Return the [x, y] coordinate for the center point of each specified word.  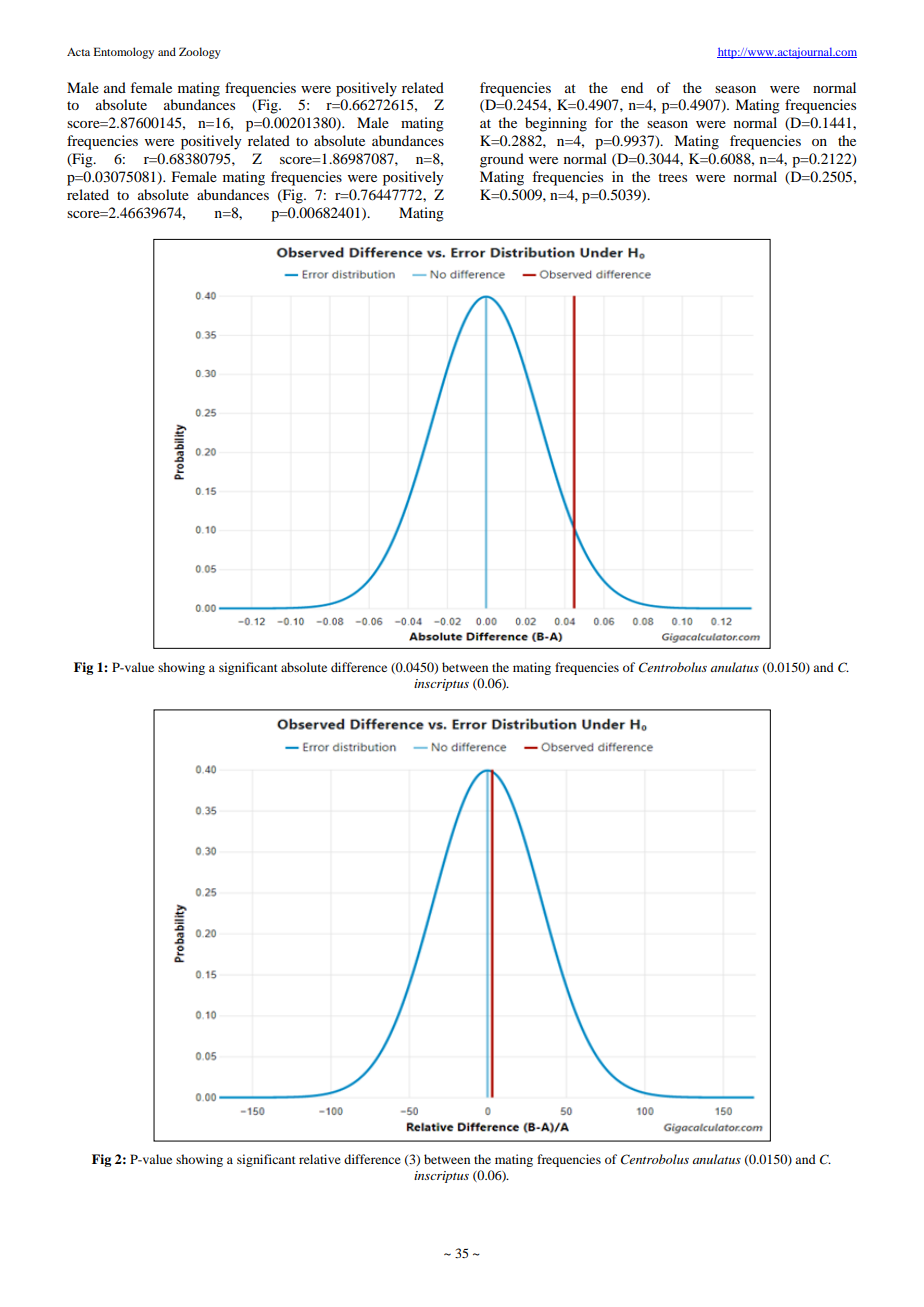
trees [672, 177]
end [632, 87]
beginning [556, 124]
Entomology [123, 53]
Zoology [200, 53]
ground [502, 160]
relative [320, 1159]
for [604, 122]
